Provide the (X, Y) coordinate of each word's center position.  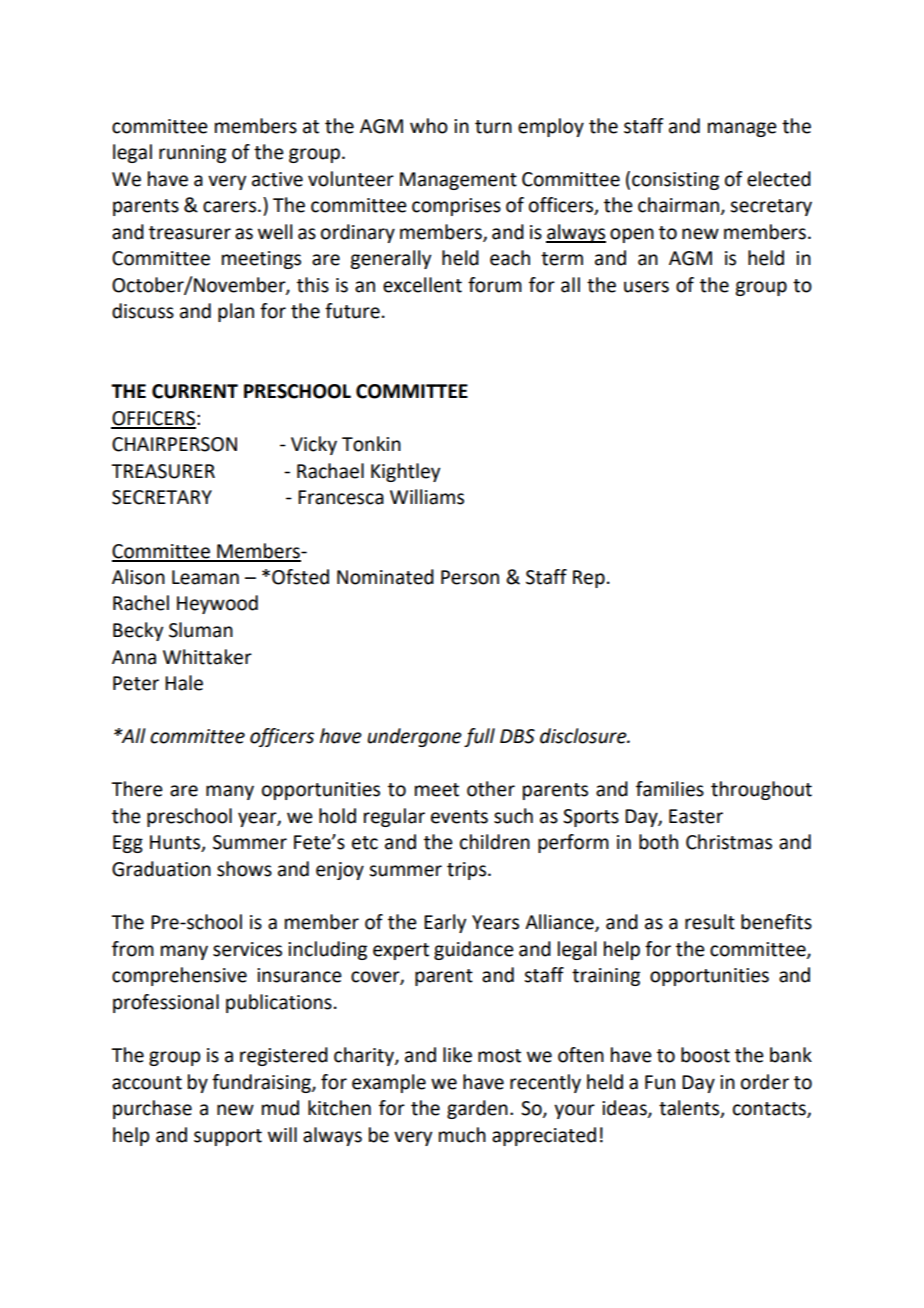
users (646, 287)
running (192, 154)
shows (244, 869)
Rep (589, 579)
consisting (675, 181)
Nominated (385, 577)
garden (477, 1109)
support (228, 1137)
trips (466, 871)
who (429, 126)
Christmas (729, 842)
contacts (770, 1110)
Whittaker (207, 657)
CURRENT (195, 391)
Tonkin (371, 444)
